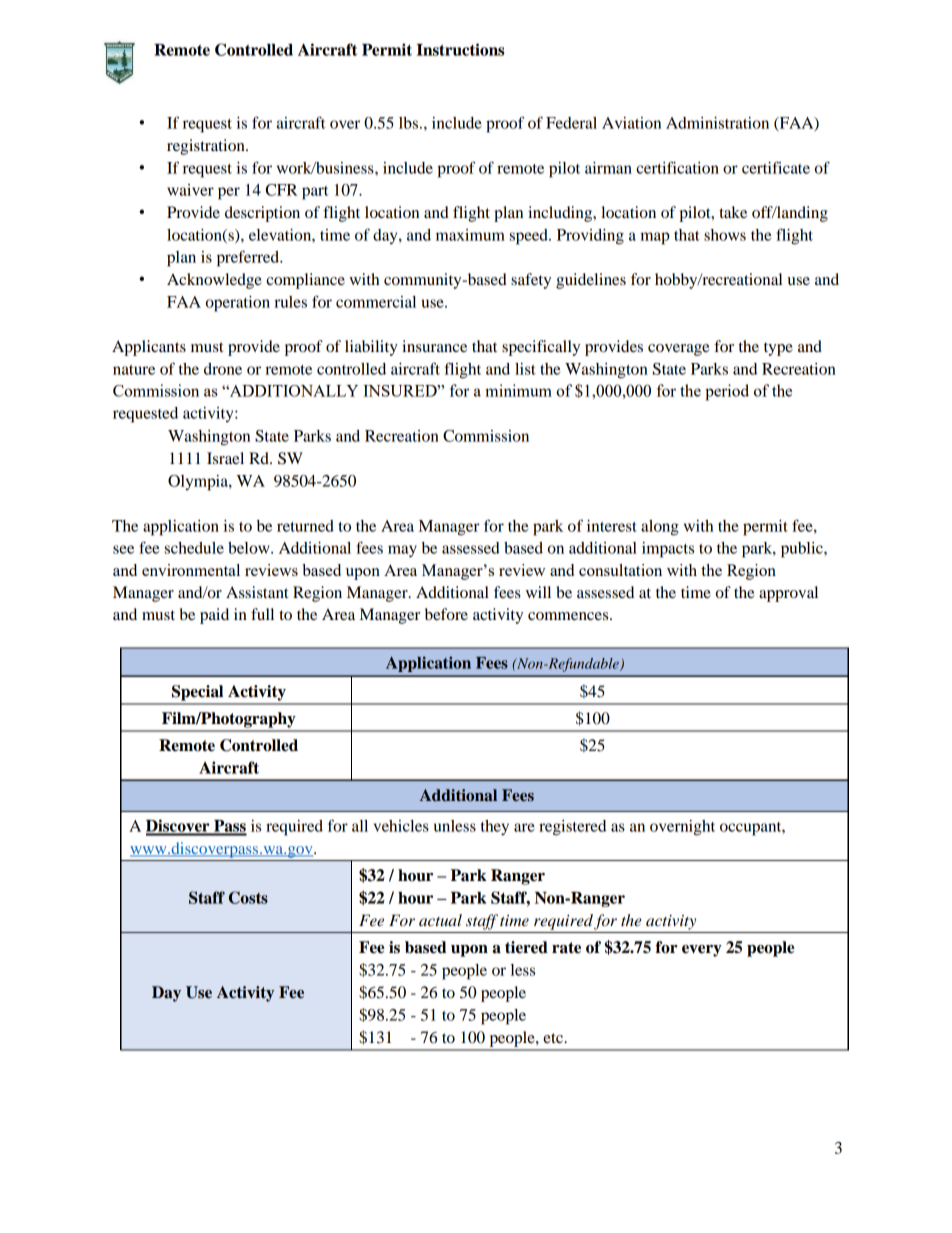 This document has height=1233, width=952. What do you see at coordinates (572, 828) in the document?
I see `registered` at bounding box center [572, 828].
